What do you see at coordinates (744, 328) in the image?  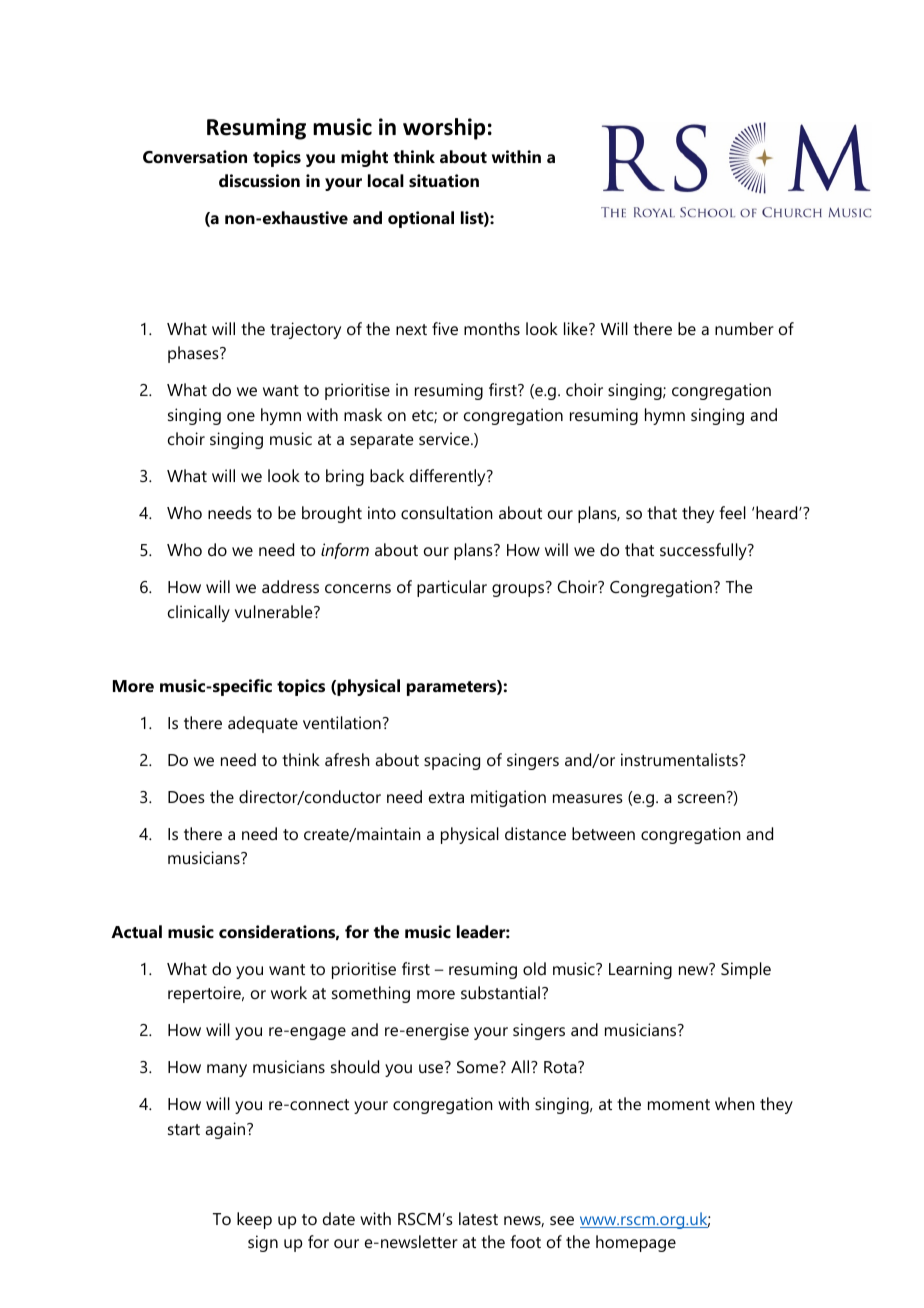 I see `number` at bounding box center [744, 328].
